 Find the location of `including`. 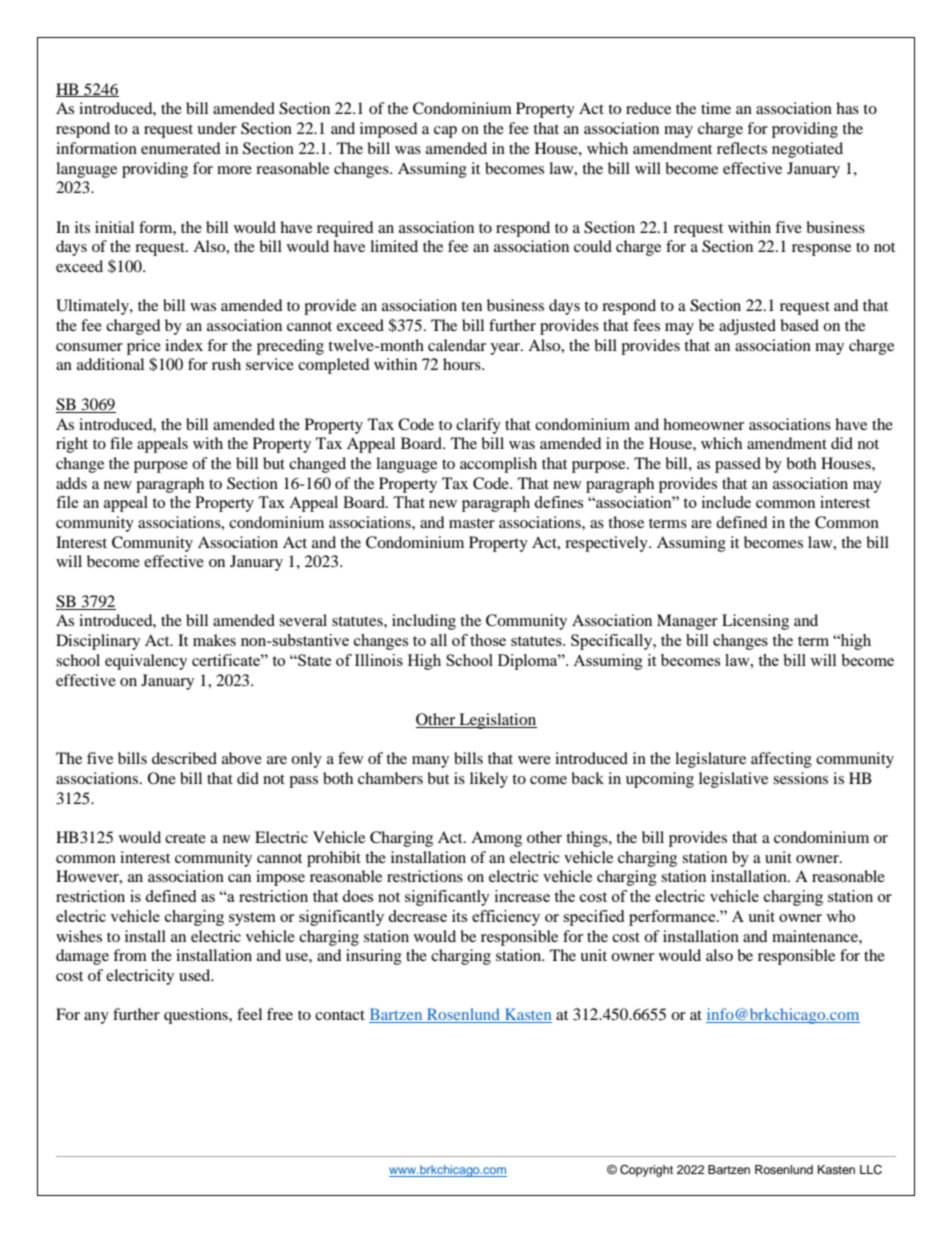

including is located at coordinates (424, 622).
